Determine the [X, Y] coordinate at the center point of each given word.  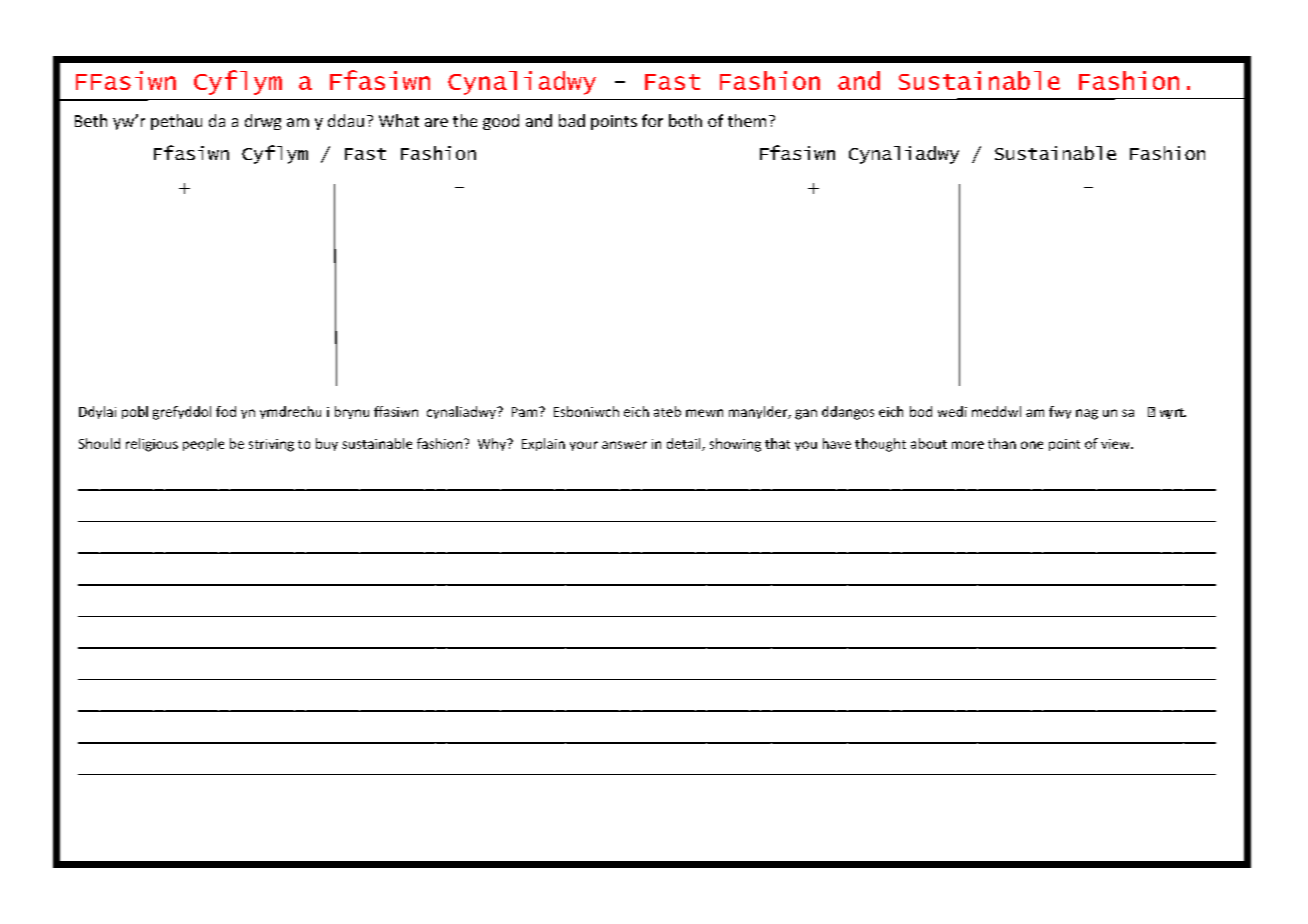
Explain [543, 444]
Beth [91, 120]
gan [806, 414]
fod [226, 411]
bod [921, 411]
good [501, 122]
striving [271, 445]
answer [624, 445]
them [747, 120]
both [685, 120]
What [399, 120]
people [203, 444]
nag [1087, 414]
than [1002, 443]
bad [572, 120]
